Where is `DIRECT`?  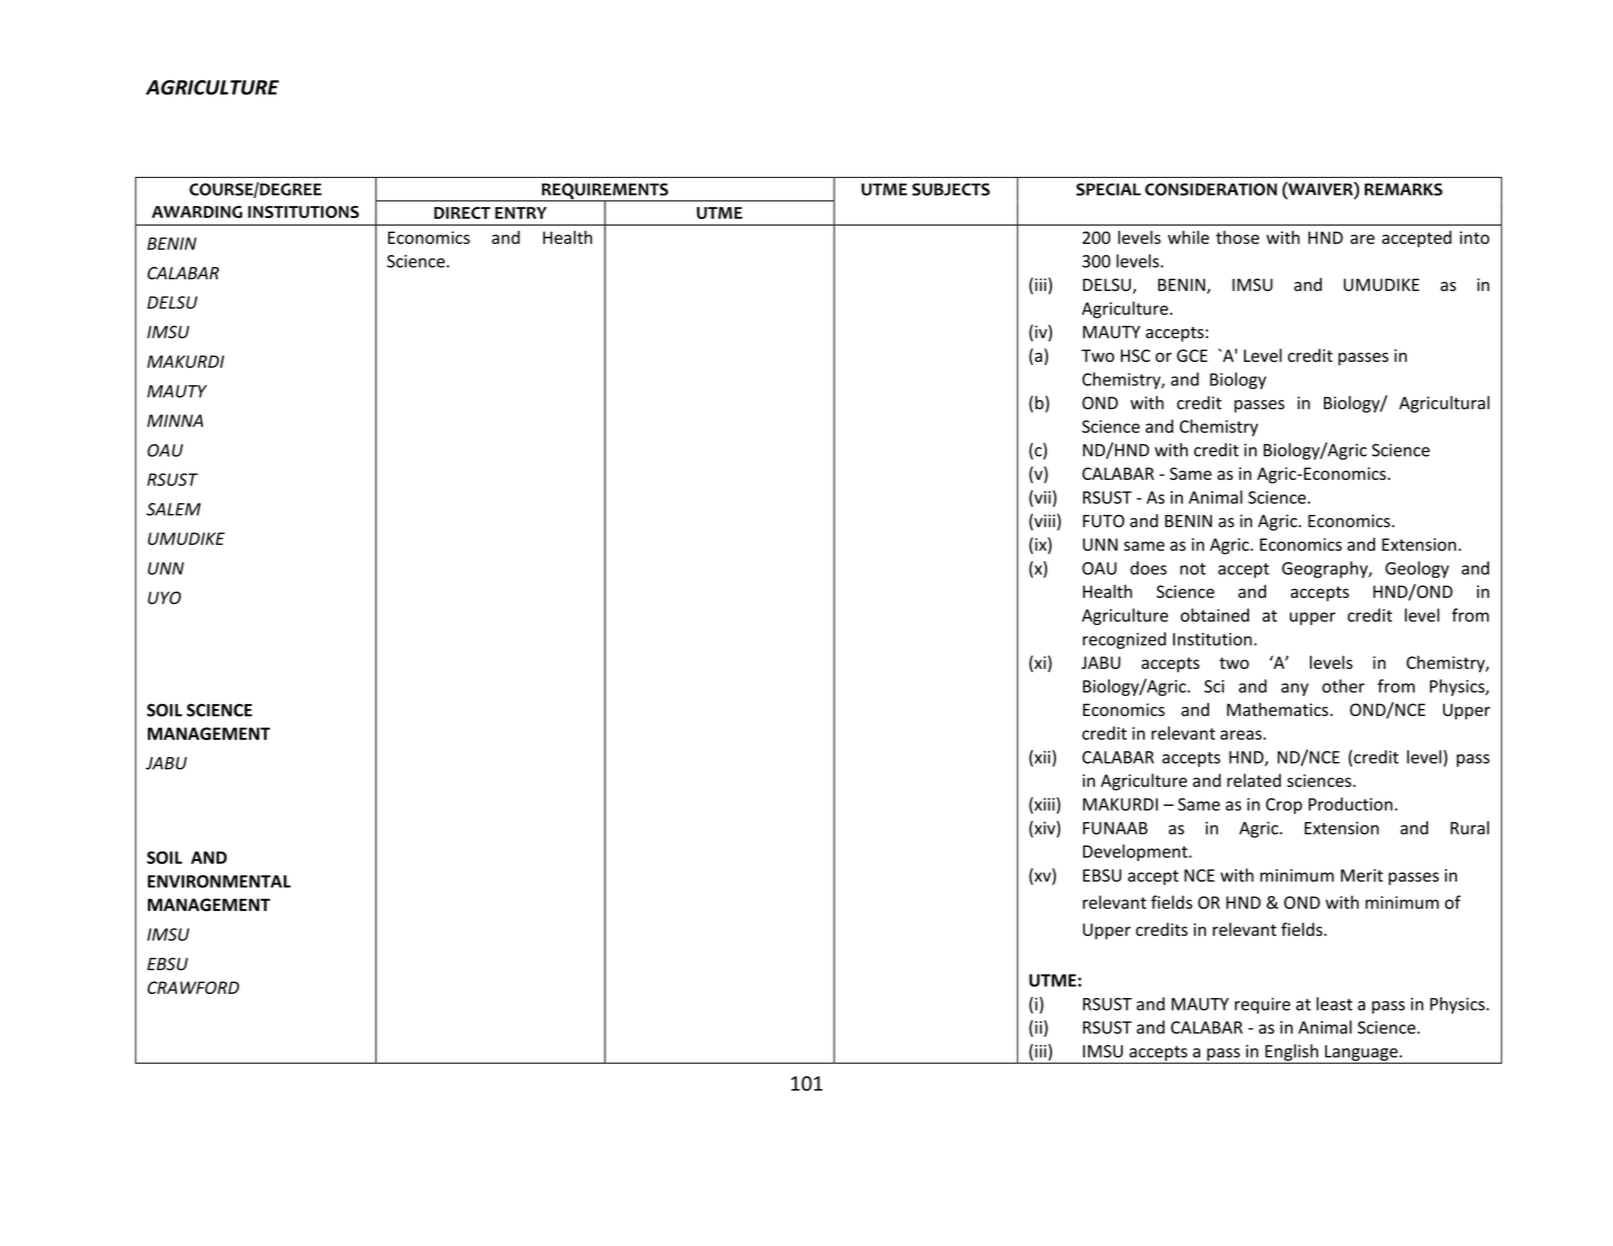
DIRECT is located at coordinates (462, 213).
